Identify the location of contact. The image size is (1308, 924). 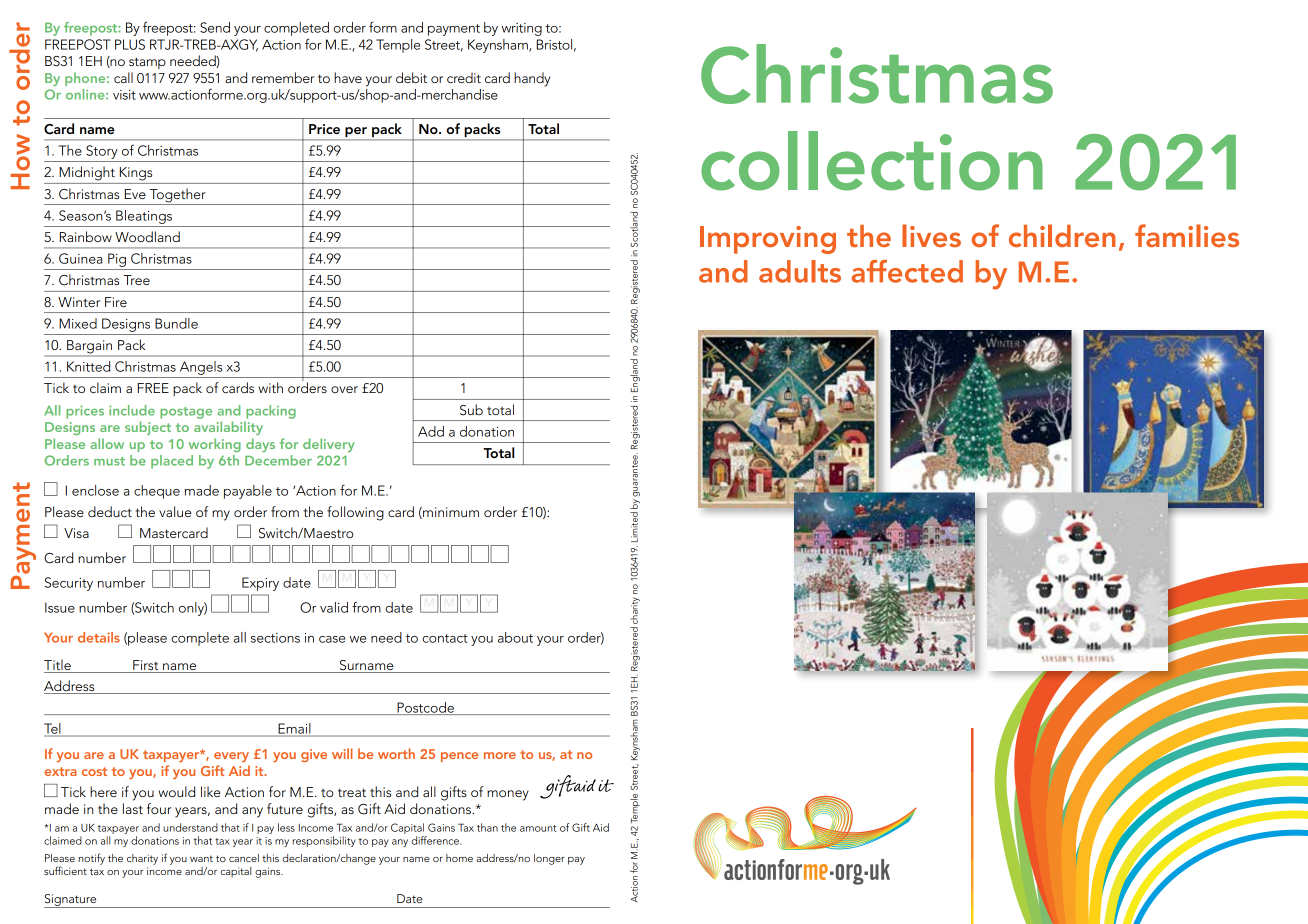
(445, 638).
